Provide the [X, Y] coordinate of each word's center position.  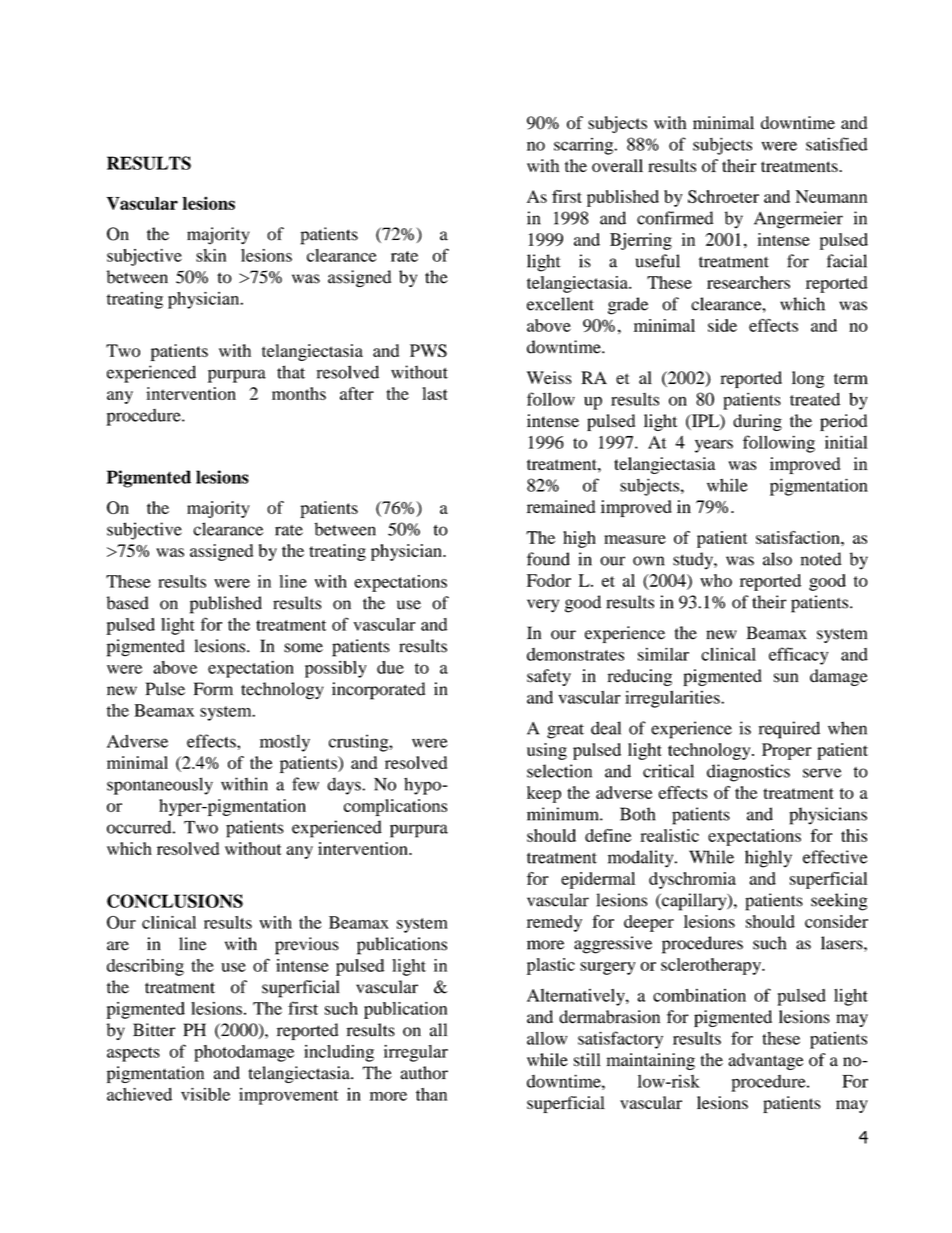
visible [205, 1094]
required [789, 730]
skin [211, 255]
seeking [839, 902]
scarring [585, 146]
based [128, 603]
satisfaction [799, 537]
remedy [554, 923]
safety [549, 677]
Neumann [831, 196]
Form [213, 689]
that [291, 372]
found [548, 559]
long [808, 379]
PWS [428, 350]
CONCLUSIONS [175, 901]
